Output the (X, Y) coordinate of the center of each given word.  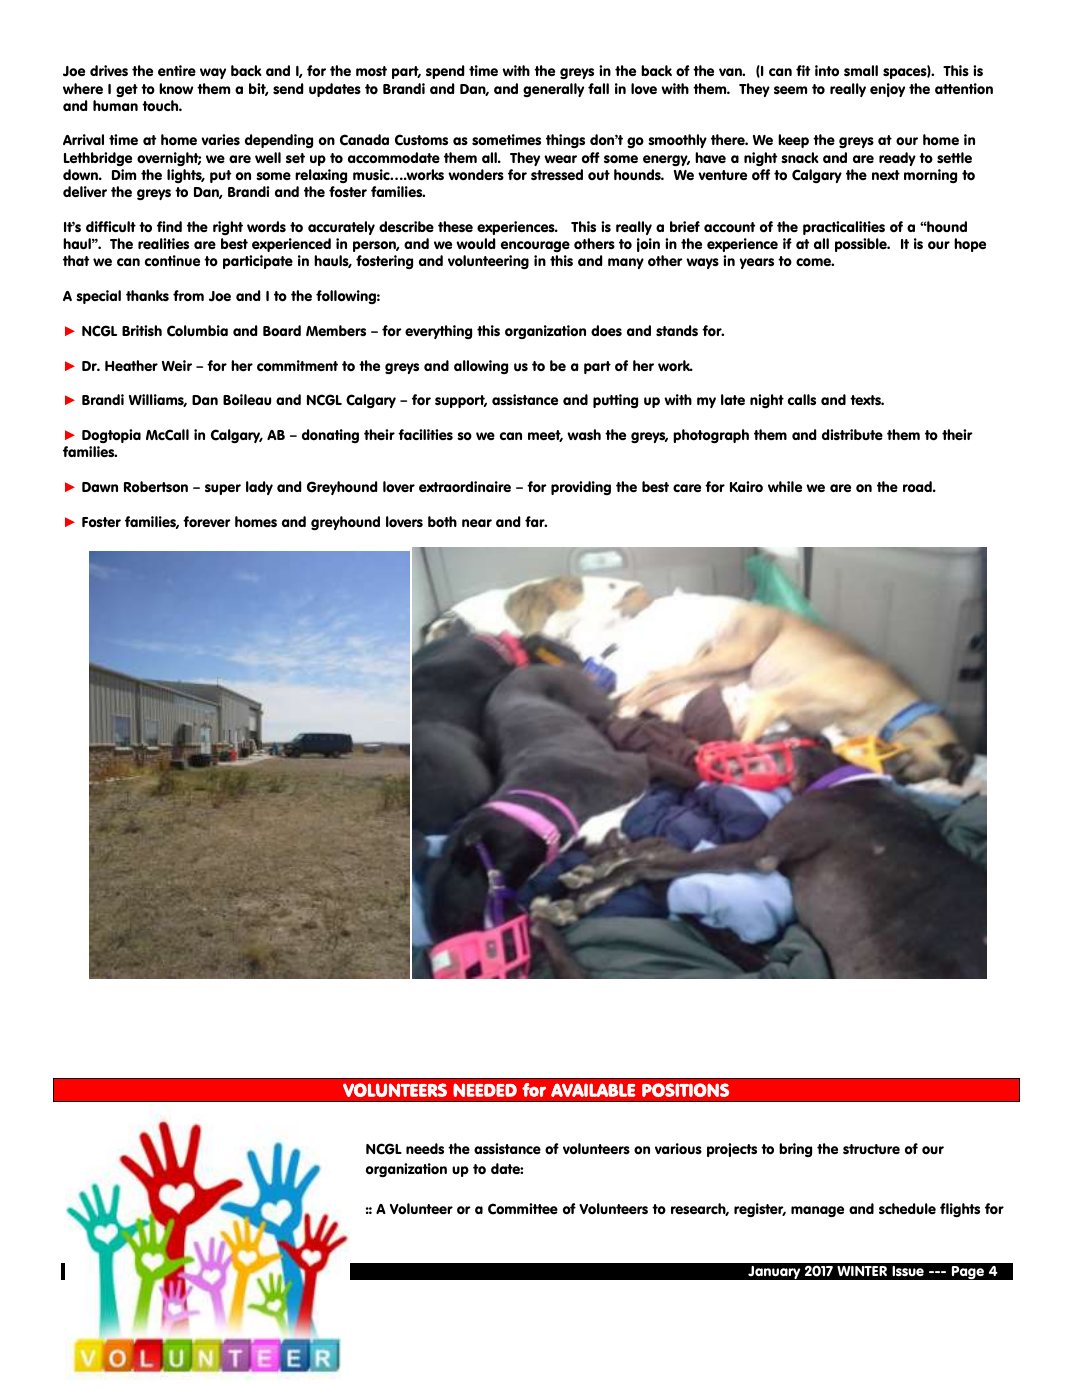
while (785, 486)
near (477, 523)
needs (425, 1148)
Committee (523, 1209)
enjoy (887, 90)
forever (207, 521)
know (176, 89)
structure (871, 1149)
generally (553, 90)
